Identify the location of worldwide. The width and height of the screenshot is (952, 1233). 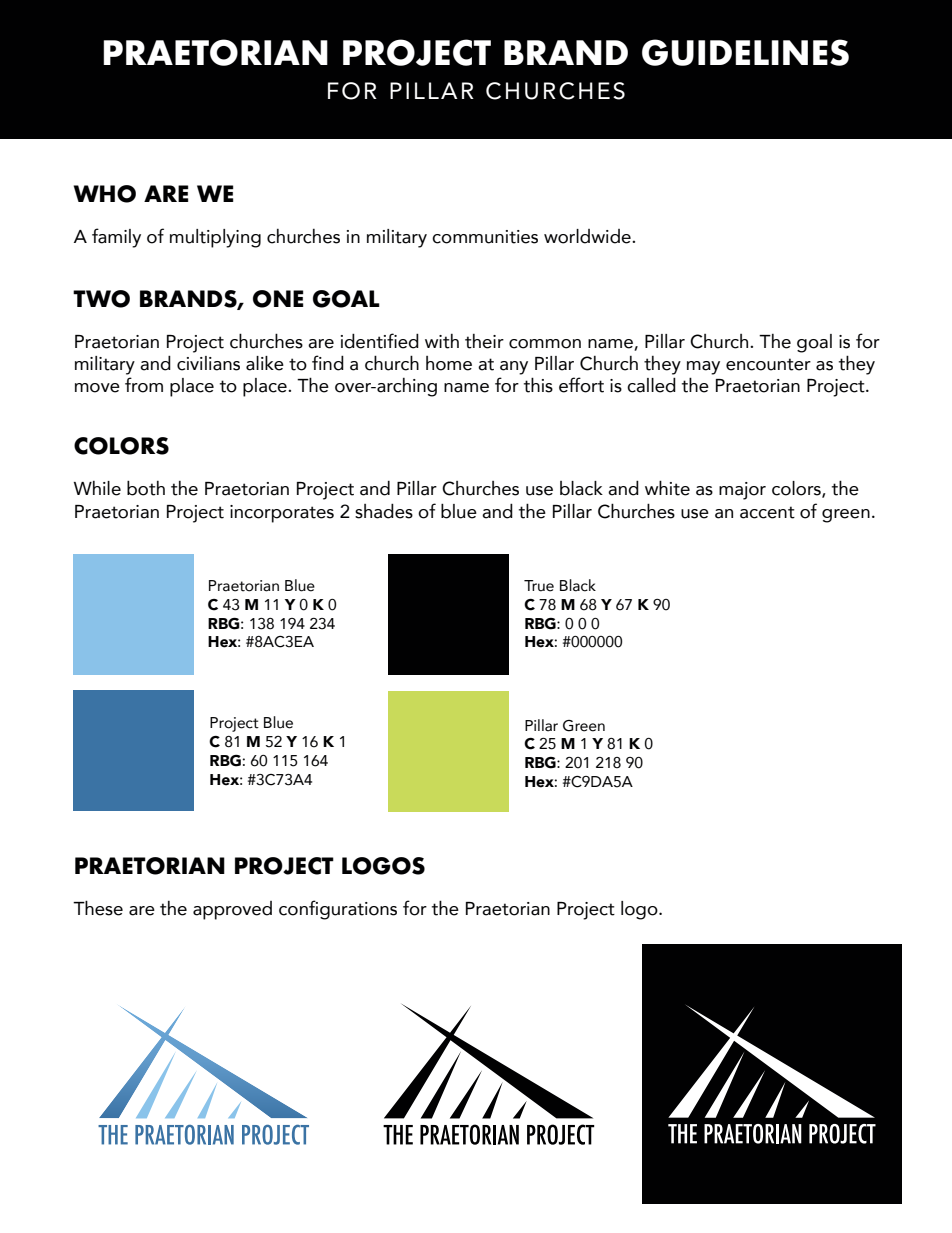
(588, 236).
